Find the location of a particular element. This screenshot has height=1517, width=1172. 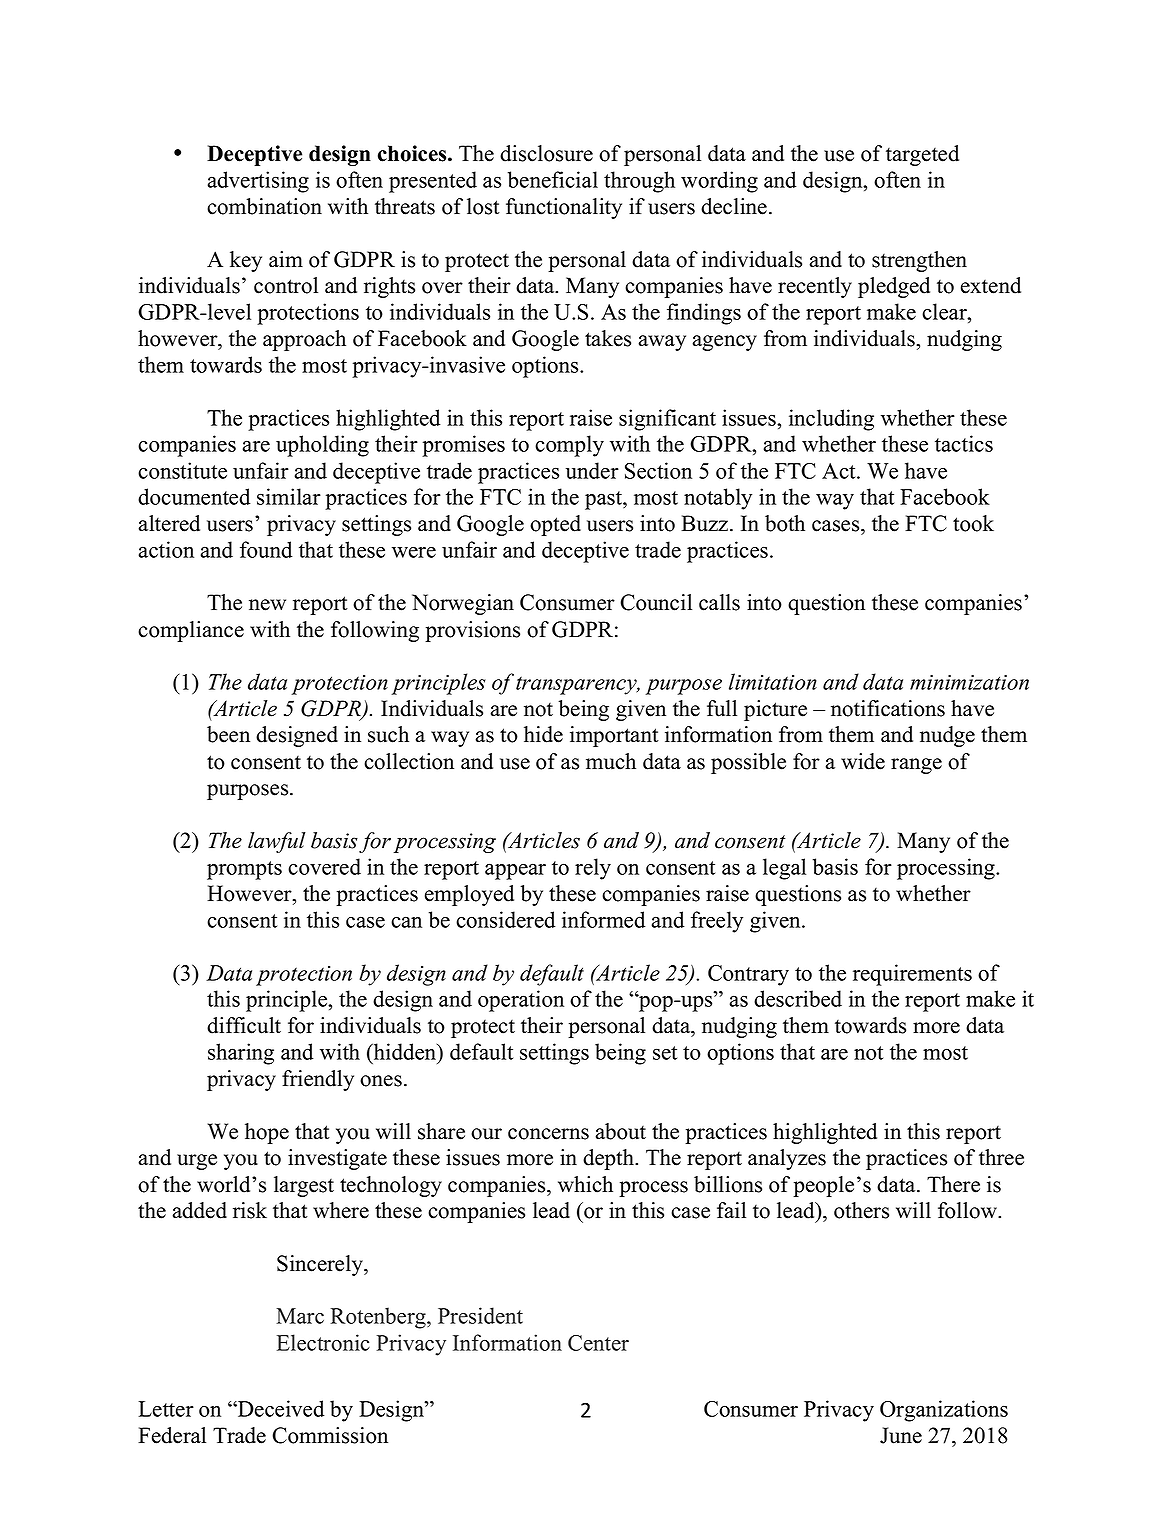

about is located at coordinates (621, 1131).
